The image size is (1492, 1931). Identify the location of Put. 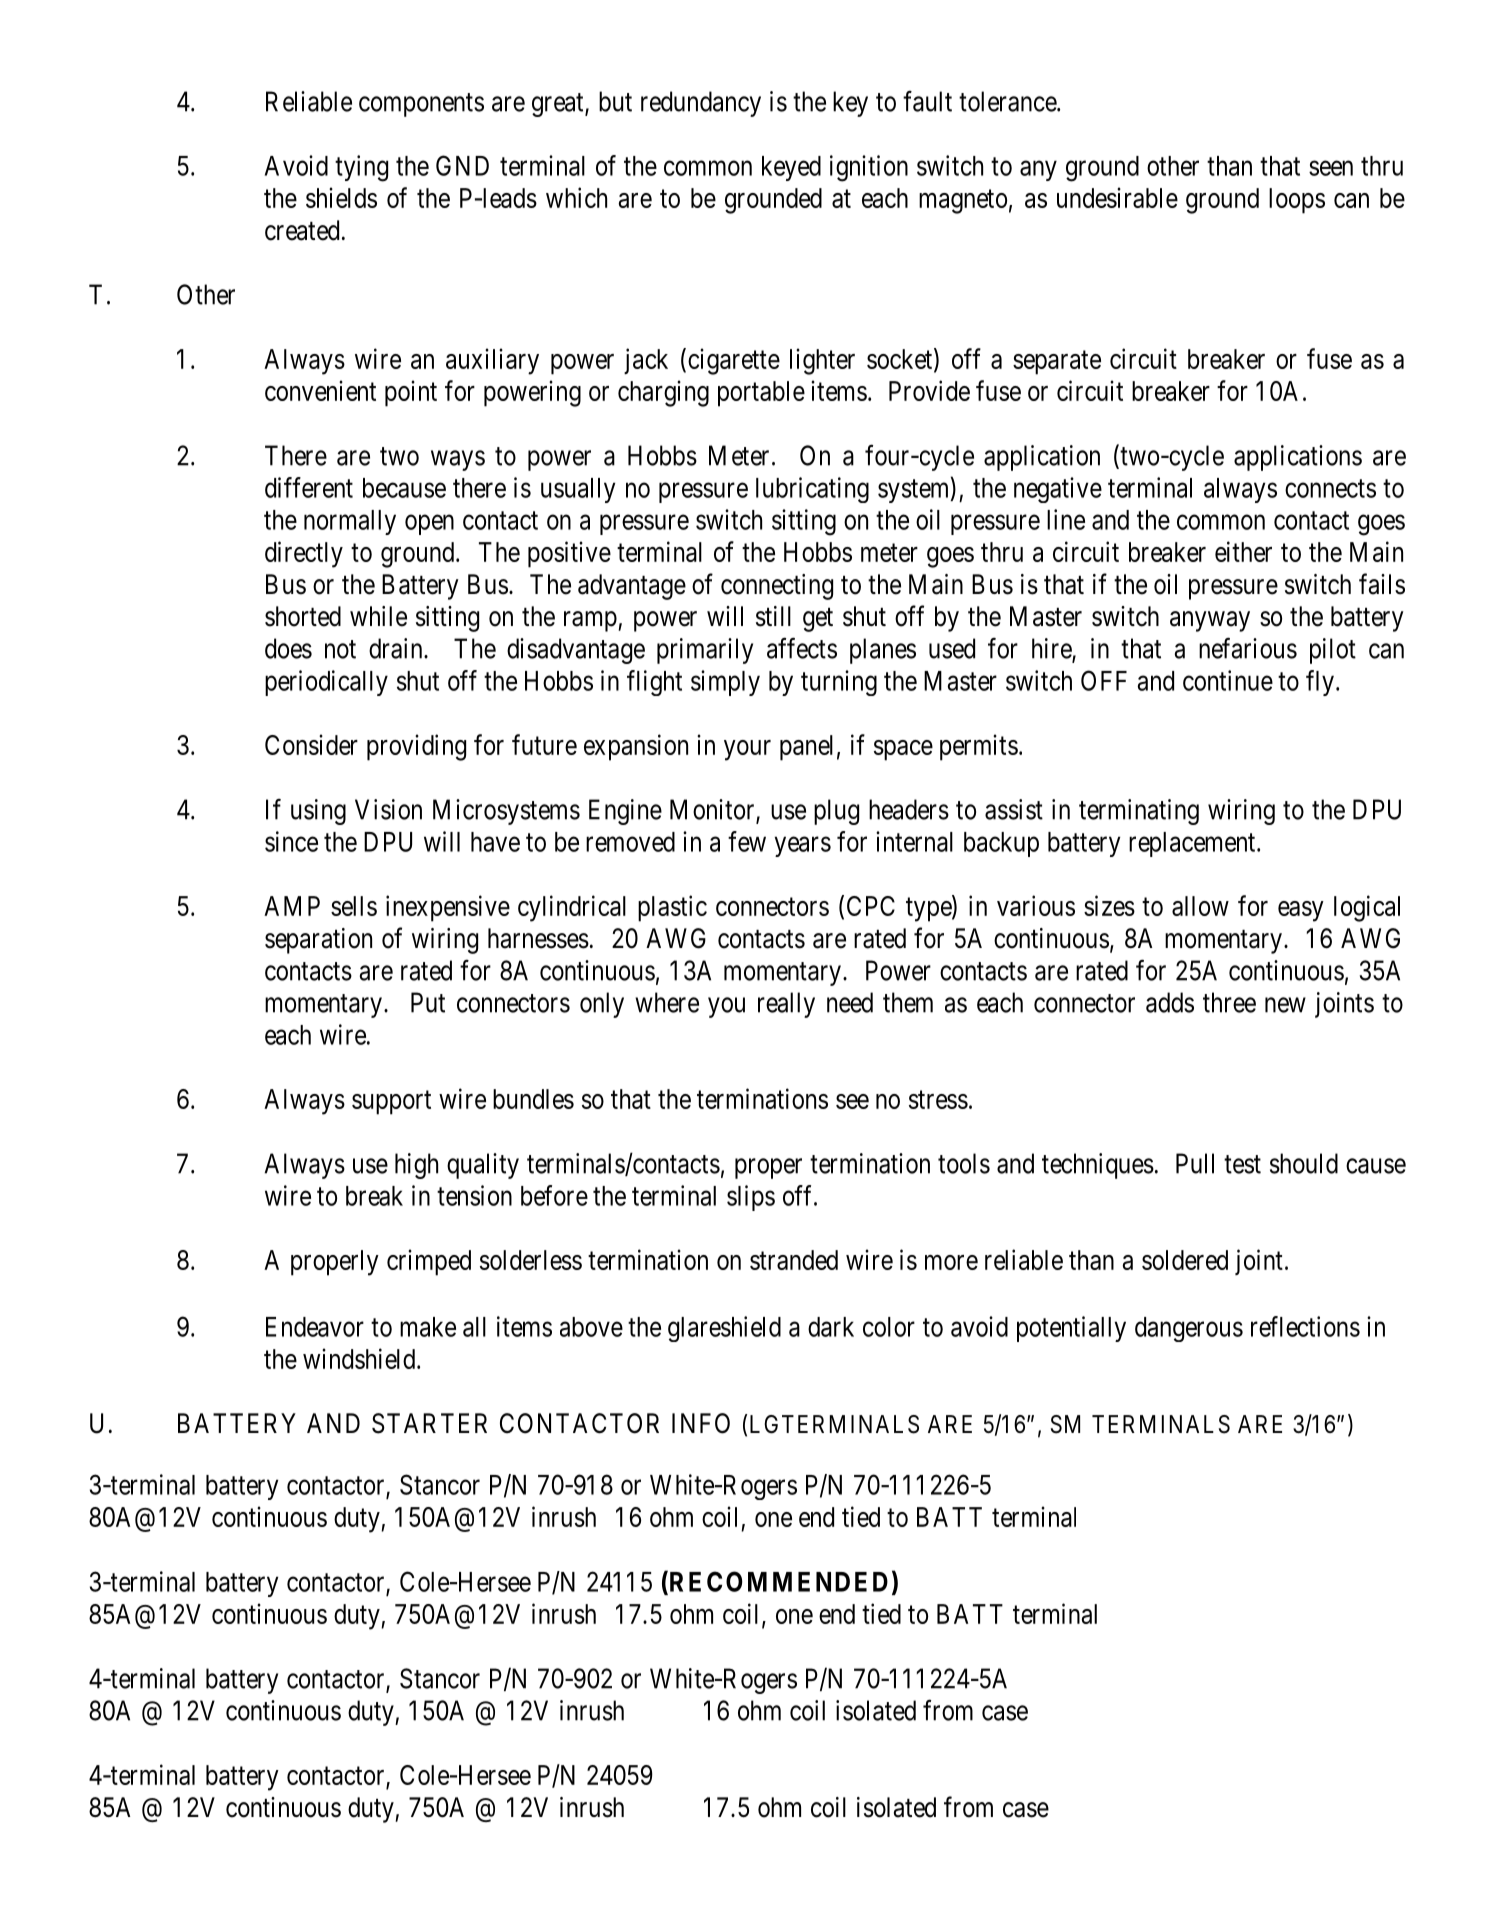
(428, 1002).
